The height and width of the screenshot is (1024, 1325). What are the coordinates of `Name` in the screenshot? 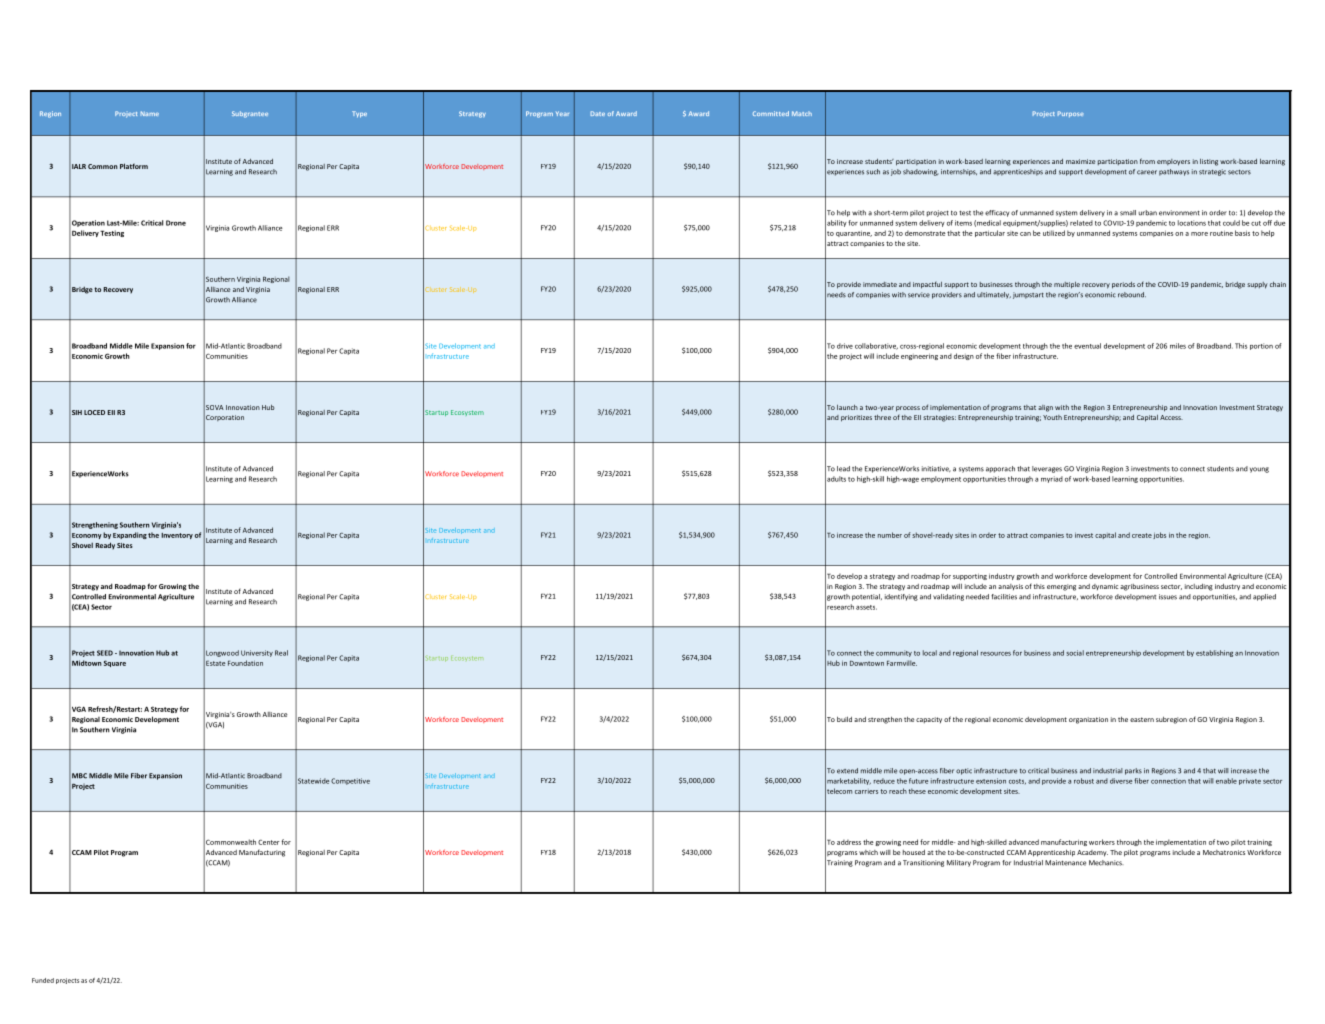 It's located at (150, 113).
